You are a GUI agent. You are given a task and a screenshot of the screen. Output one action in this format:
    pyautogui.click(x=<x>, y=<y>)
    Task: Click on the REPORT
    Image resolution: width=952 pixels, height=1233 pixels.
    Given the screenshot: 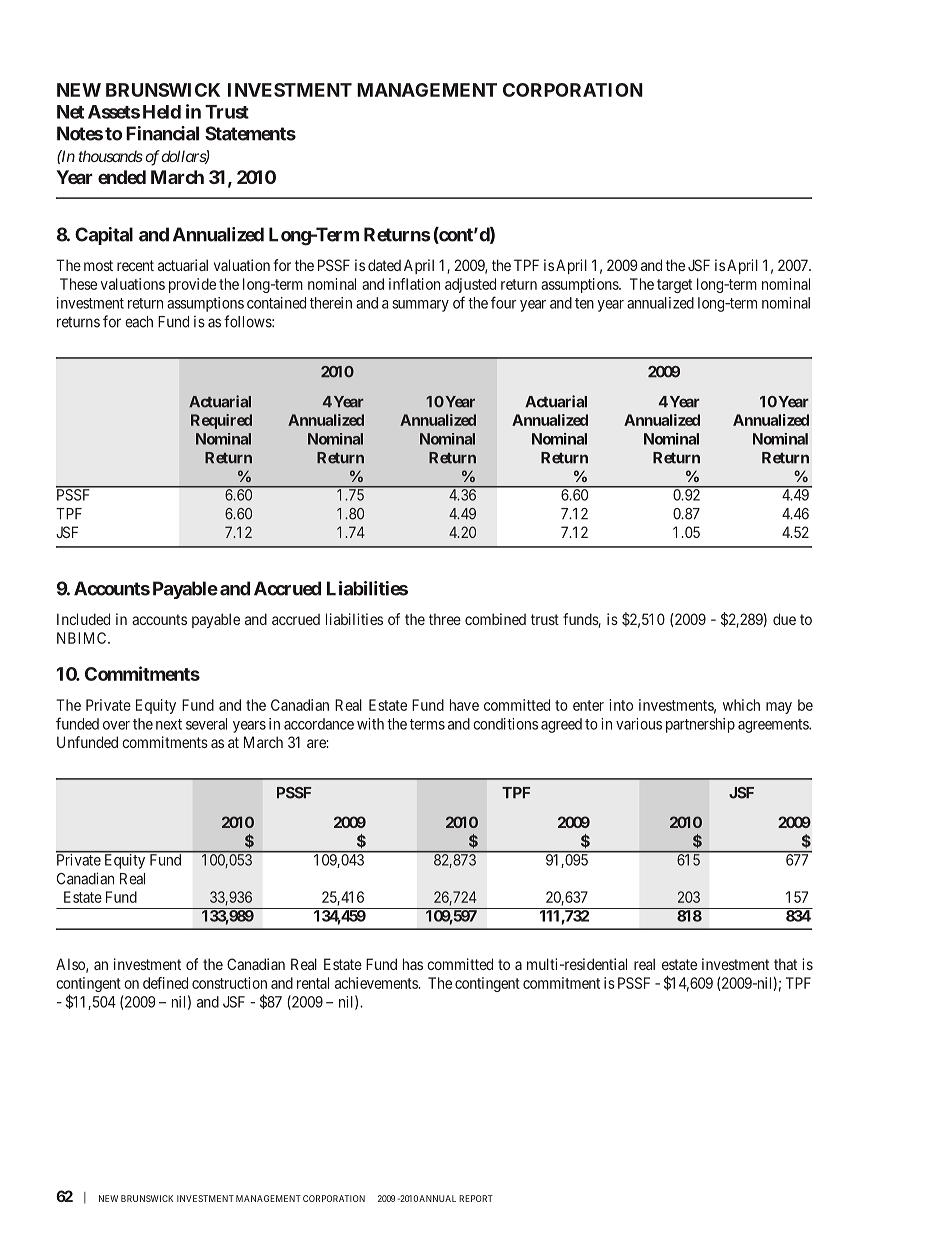 What is the action you would take?
    pyautogui.click(x=476, y=1198)
